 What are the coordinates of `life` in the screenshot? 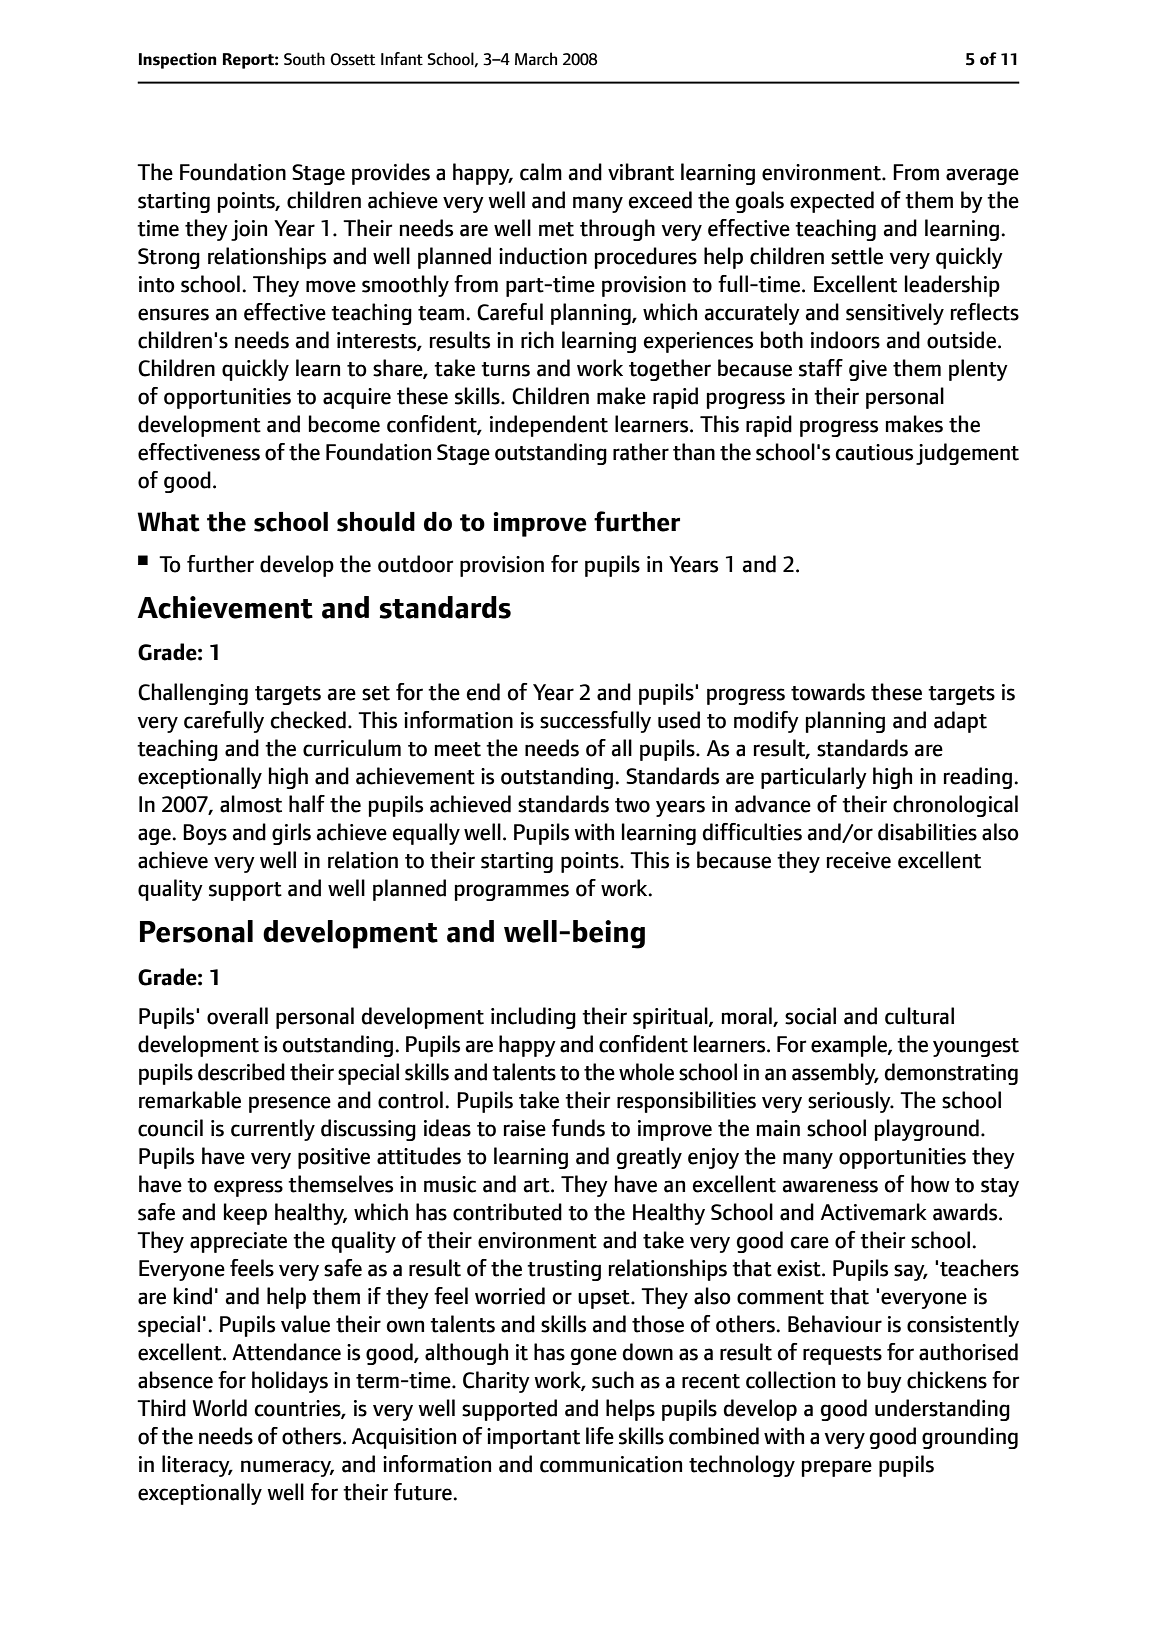 It's located at (600, 1436).
